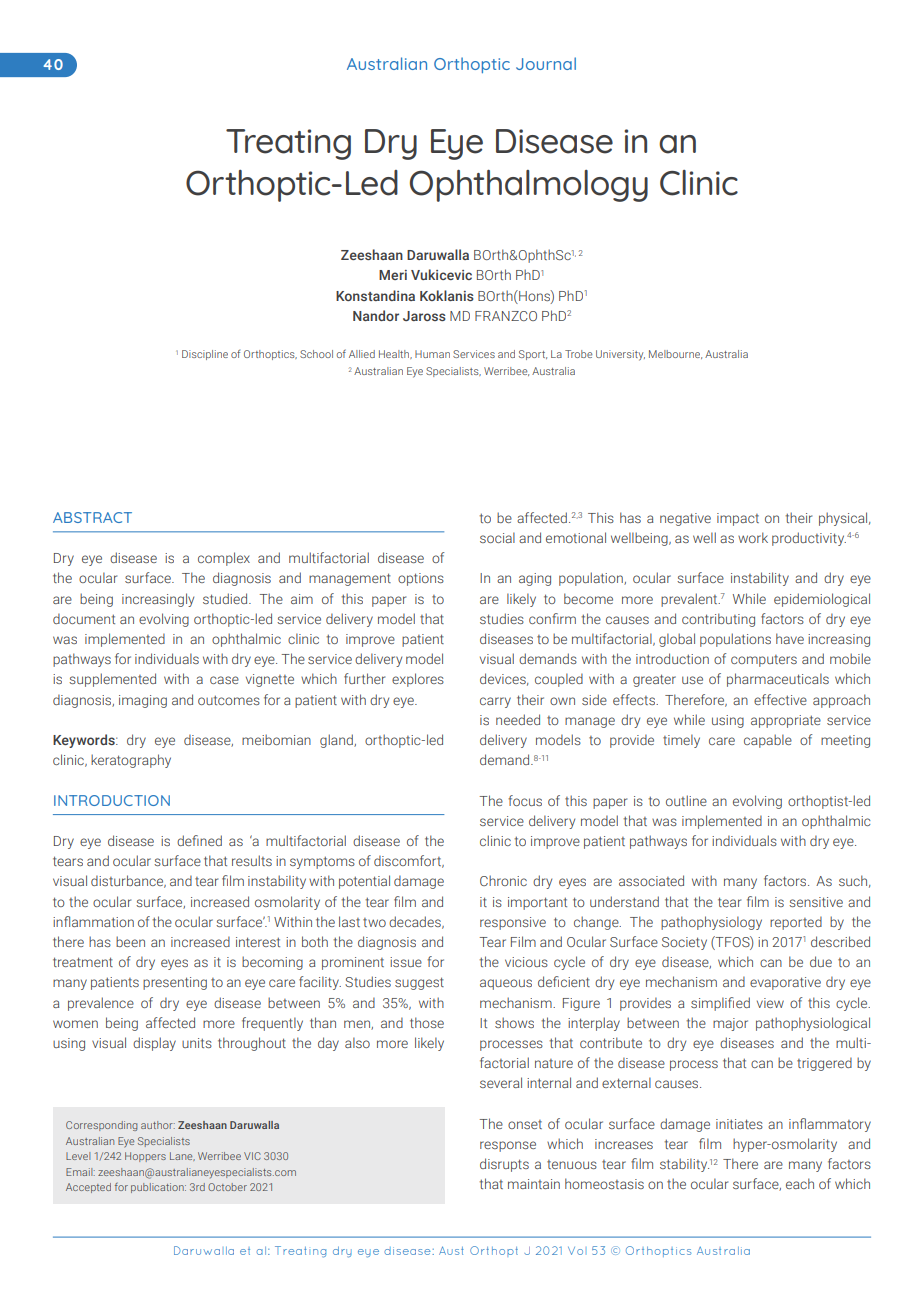  I want to click on Hoppers, so click(145, 1157).
